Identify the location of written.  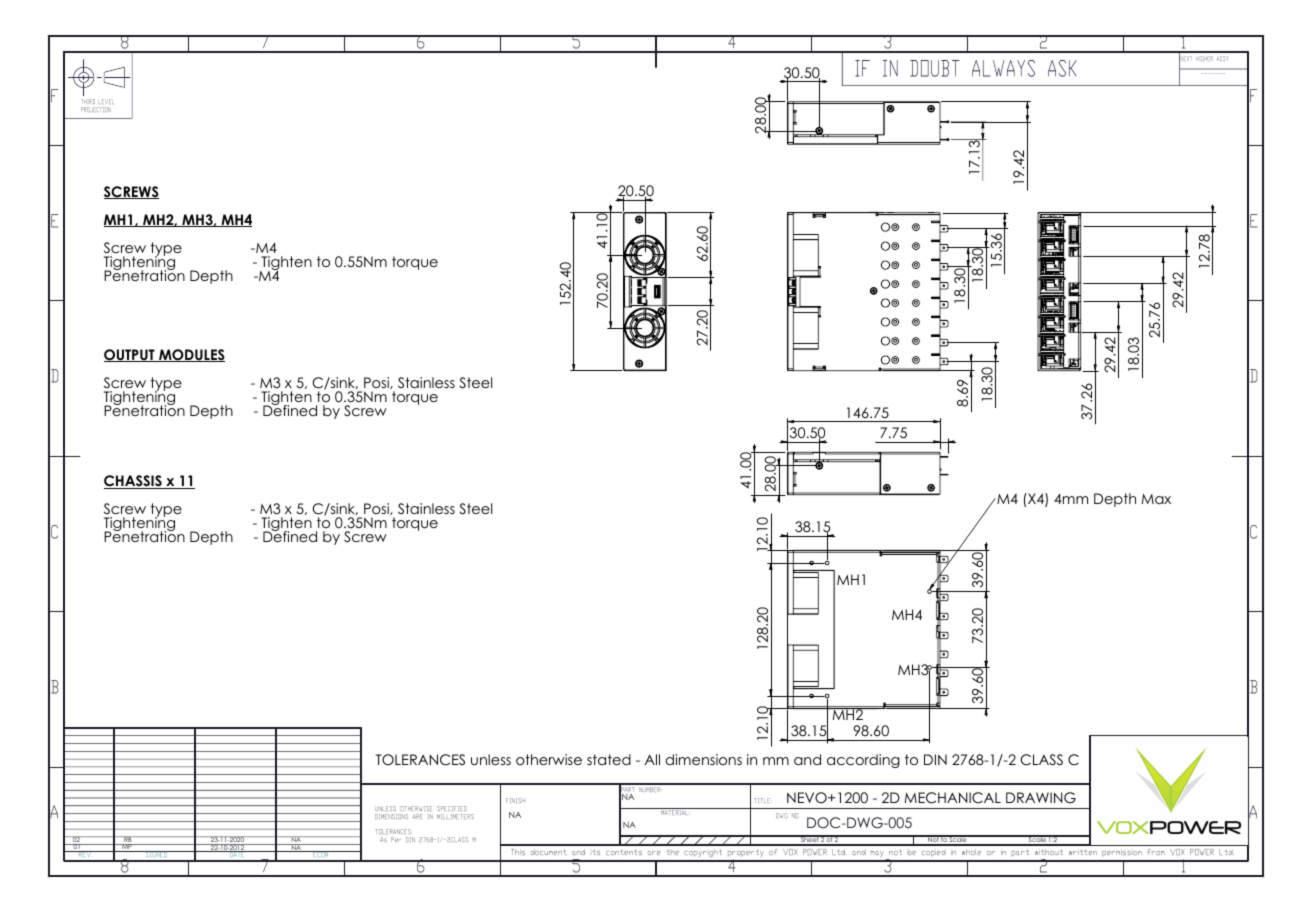
(1083, 852).
